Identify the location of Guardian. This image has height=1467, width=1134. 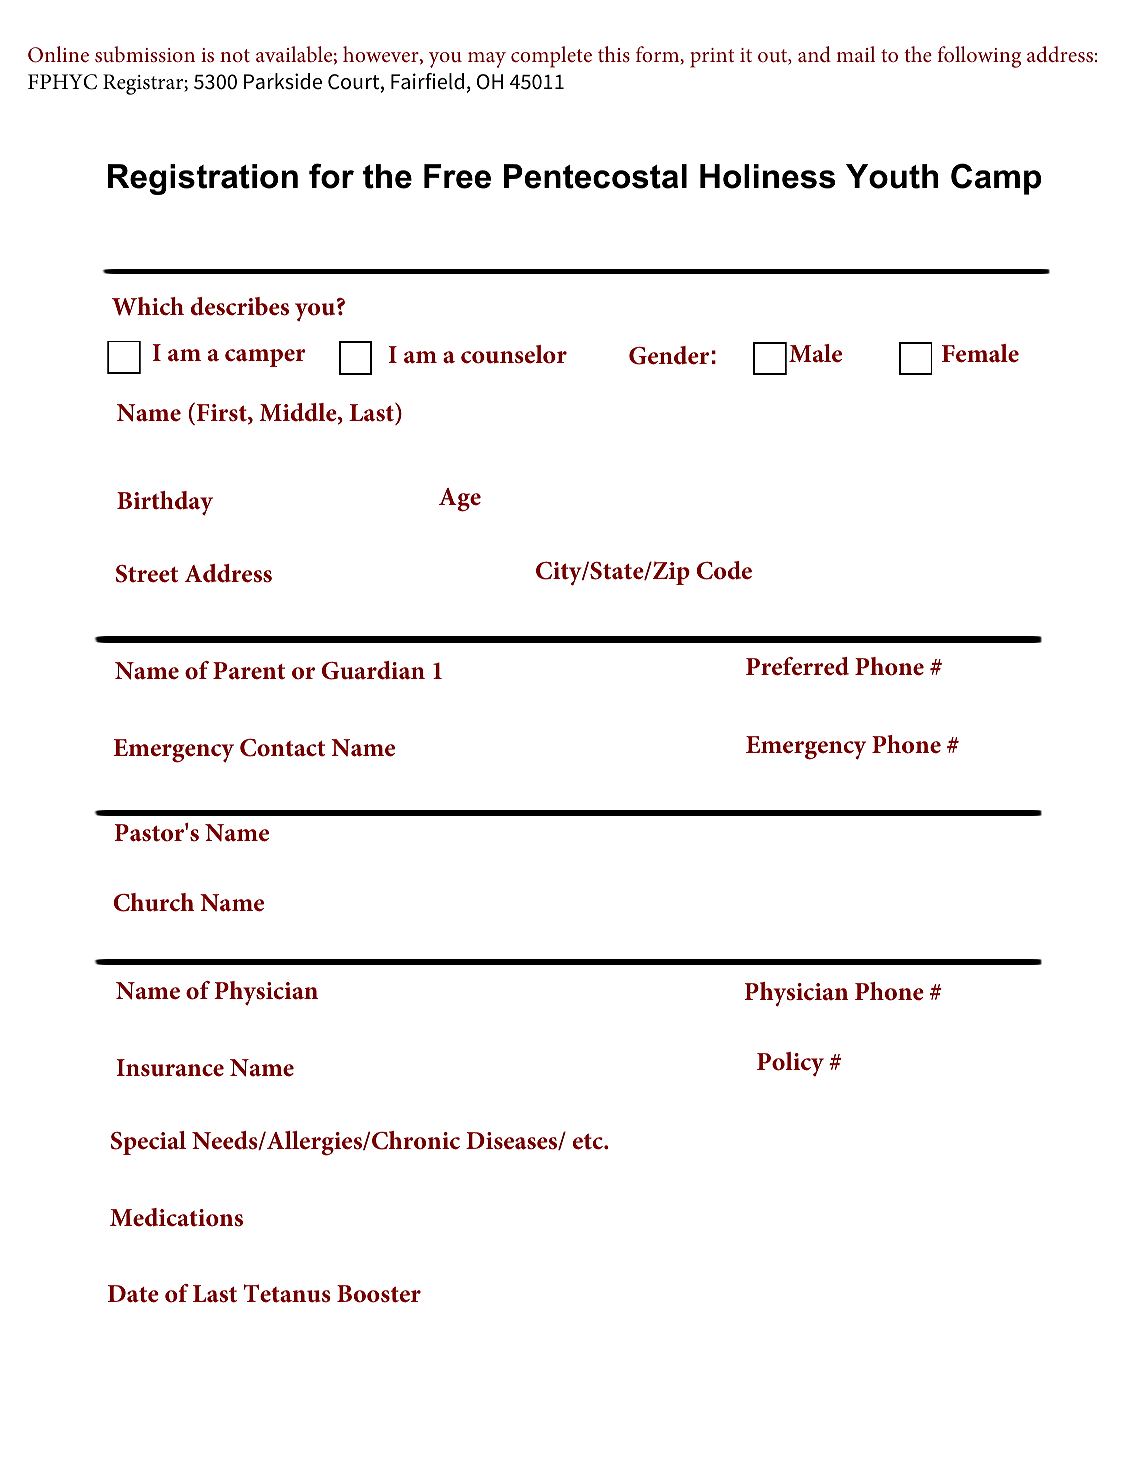
(373, 670).
